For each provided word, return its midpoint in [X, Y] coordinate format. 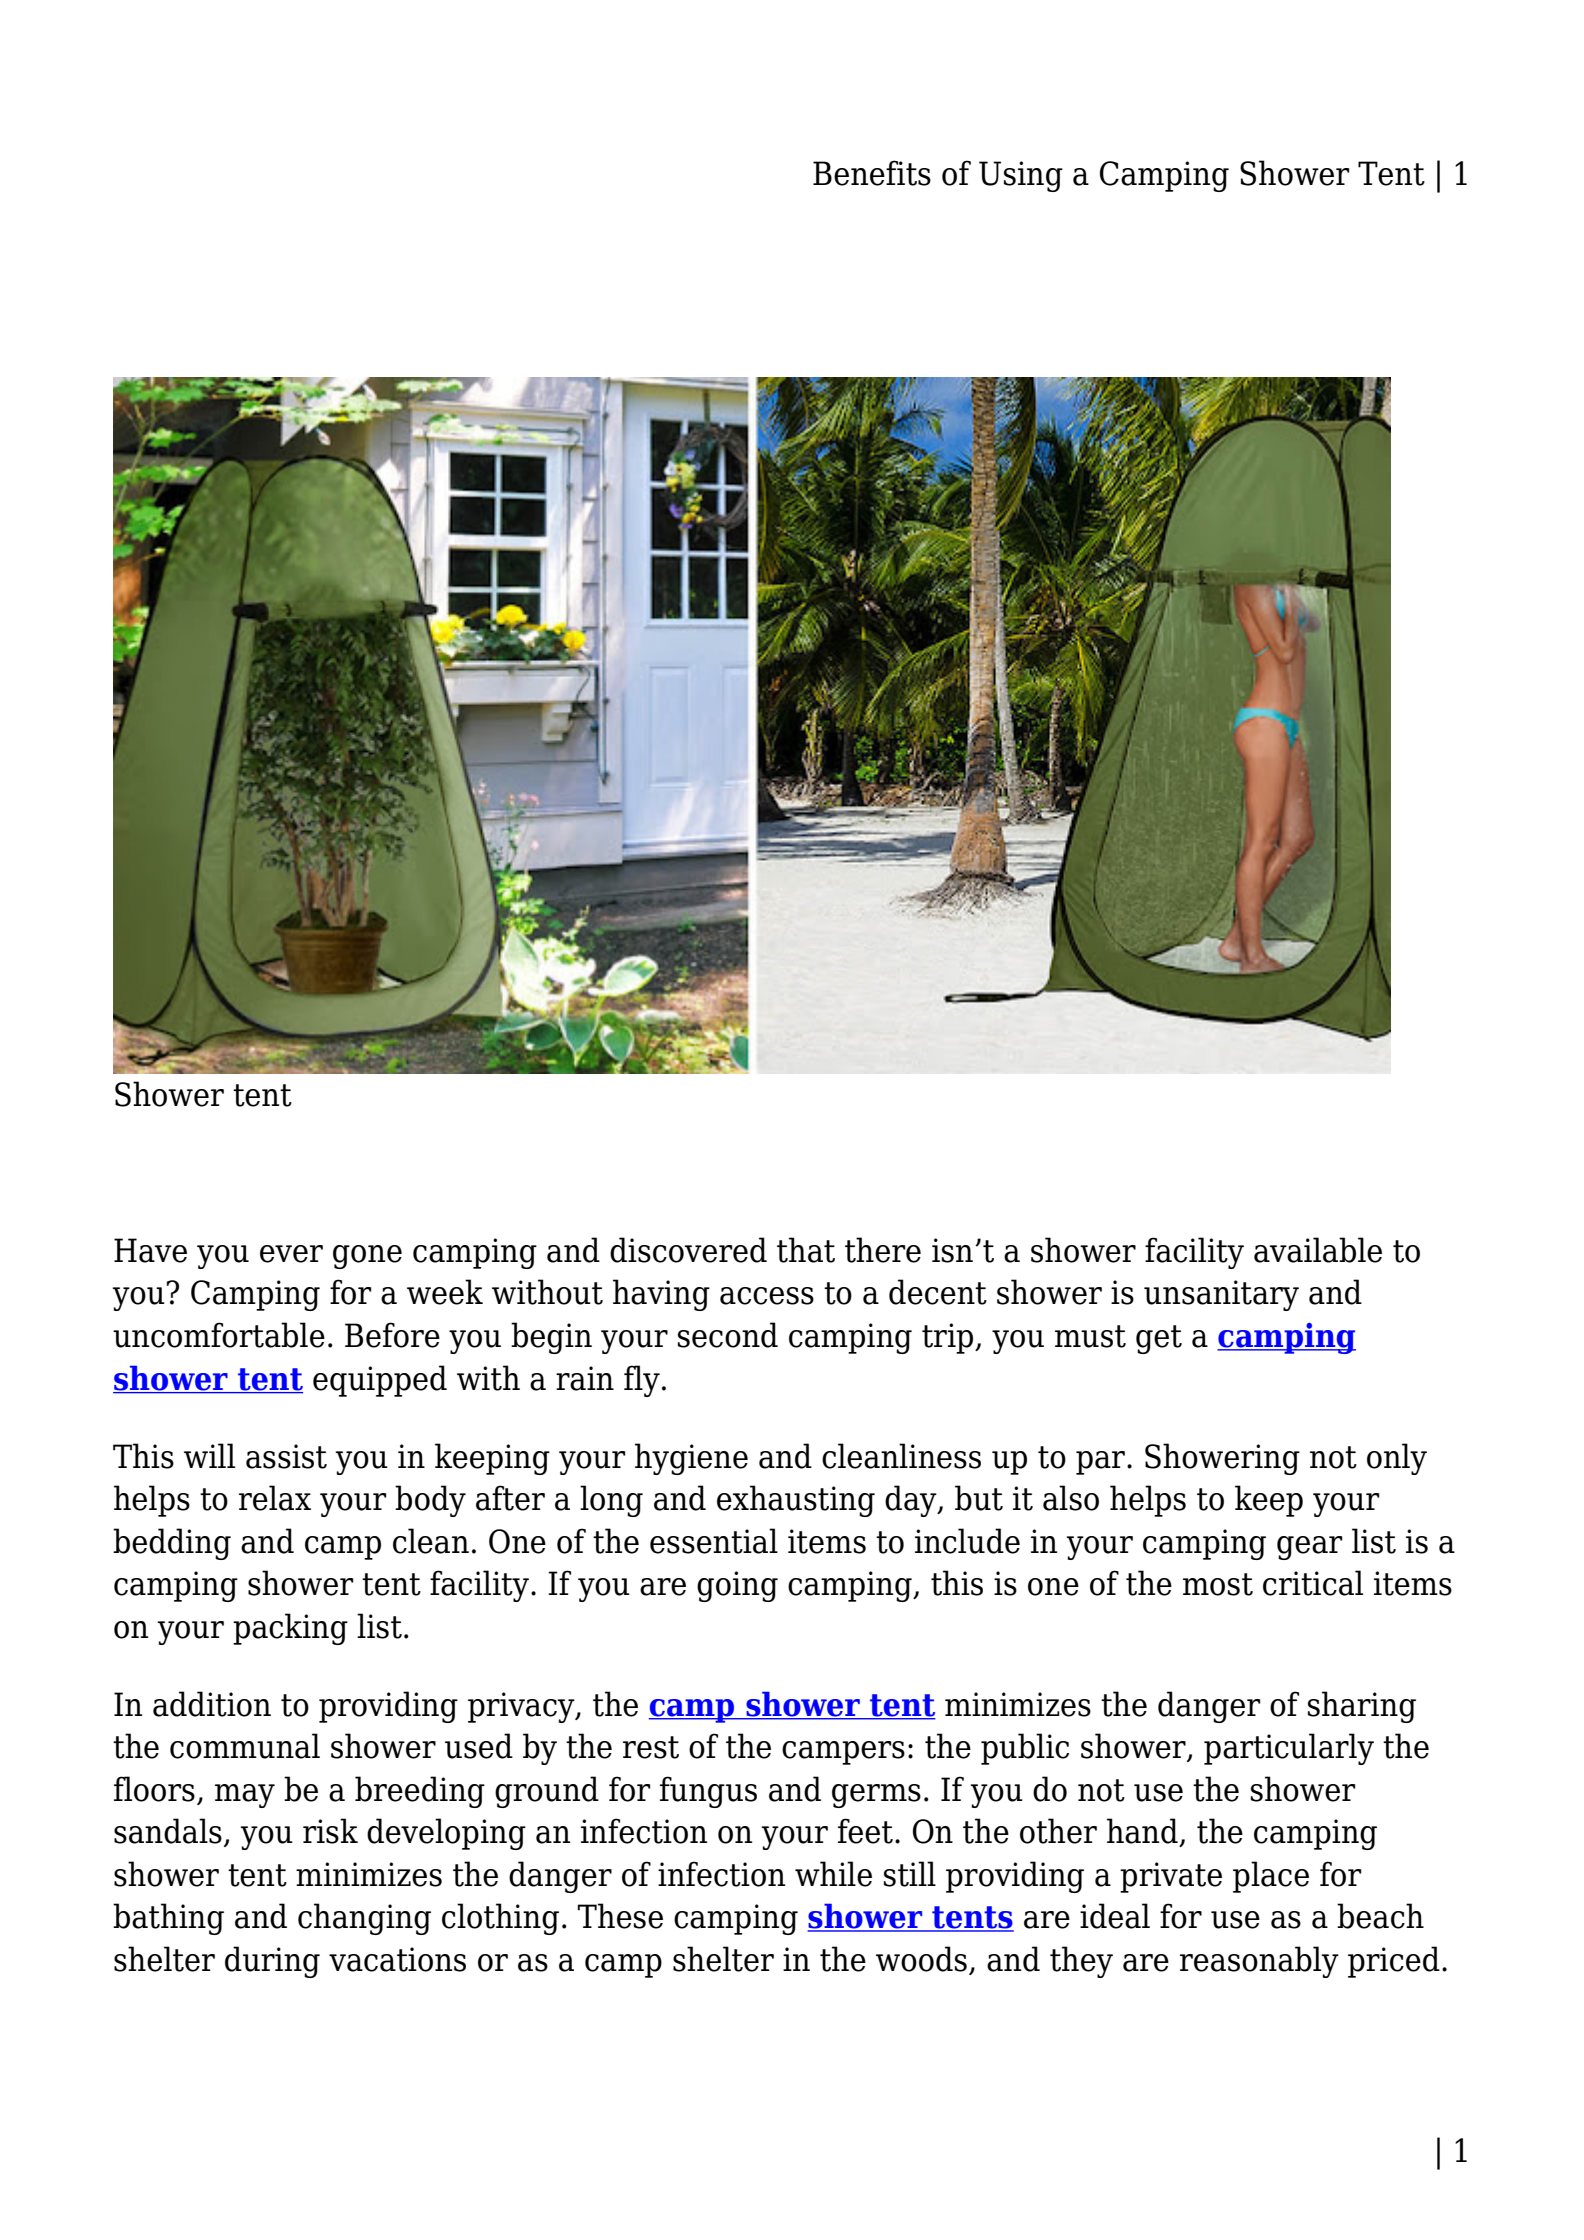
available [1318, 1250]
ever [291, 1254]
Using [1021, 176]
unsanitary [1221, 1295]
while [833, 1874]
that [806, 1250]
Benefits [872, 173]
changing [364, 1919]
